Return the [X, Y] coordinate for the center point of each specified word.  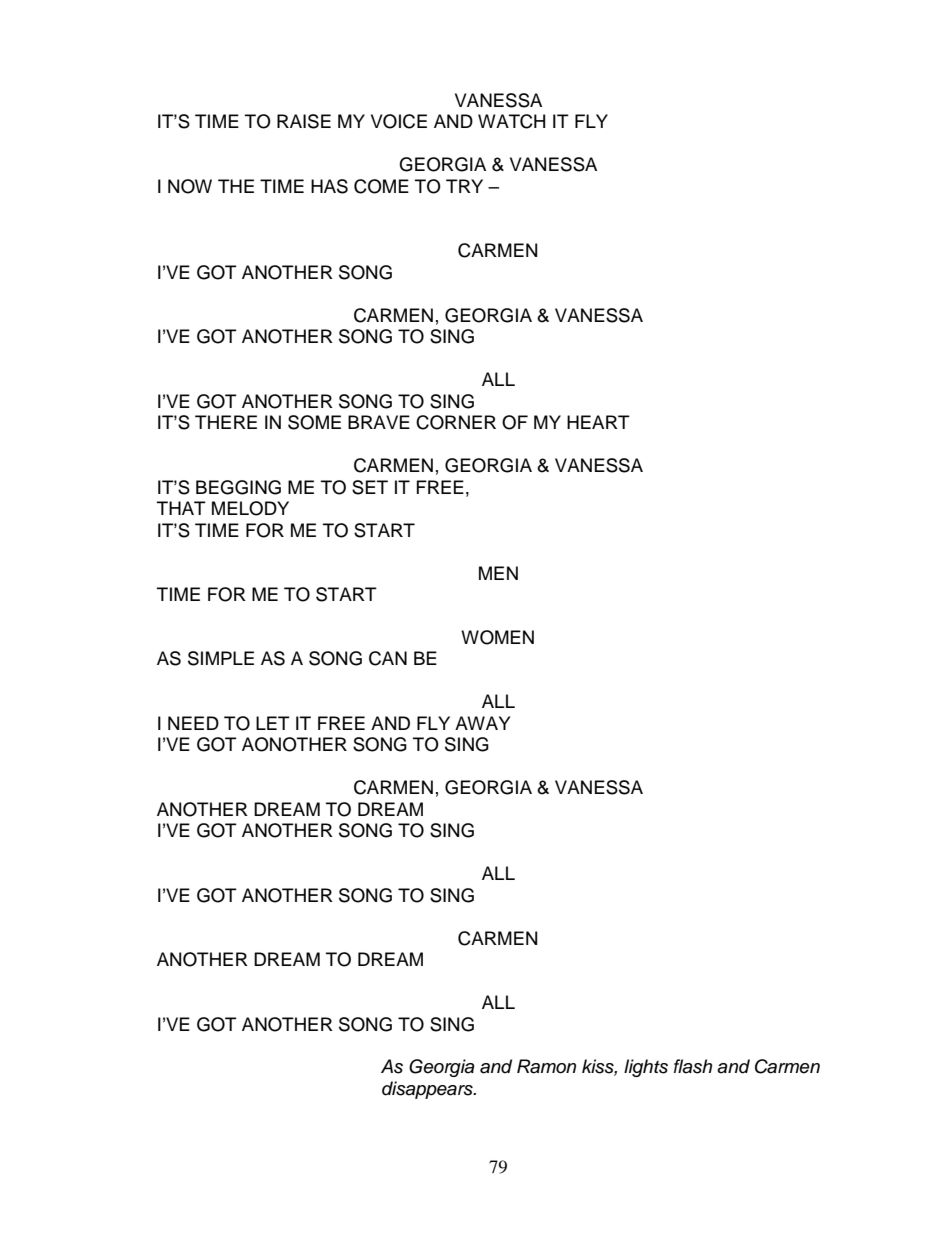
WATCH [511, 121]
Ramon [546, 1066]
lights [646, 1068]
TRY [464, 186]
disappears [428, 1090]
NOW [190, 186]
